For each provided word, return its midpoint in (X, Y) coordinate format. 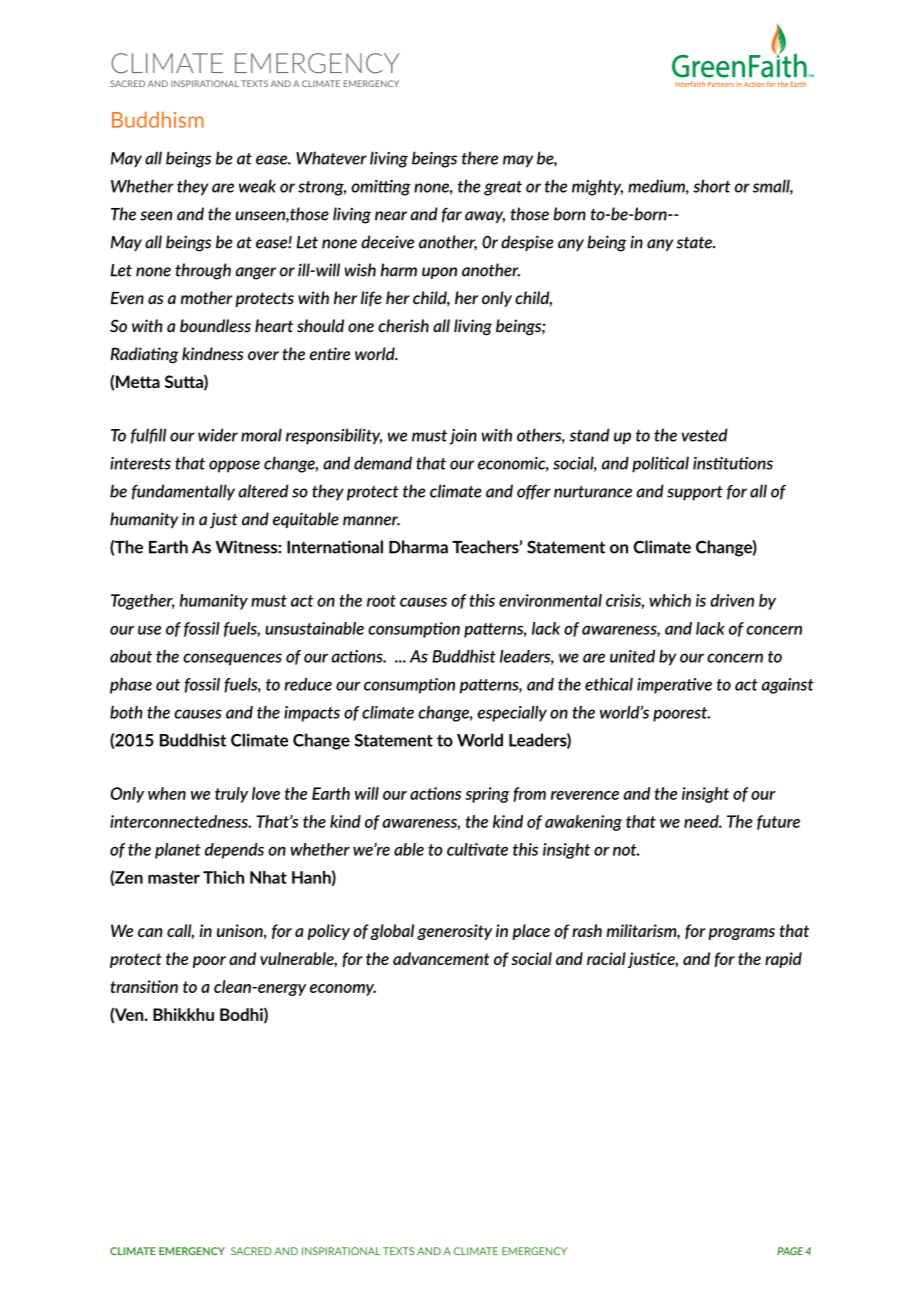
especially (512, 714)
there (480, 158)
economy (343, 990)
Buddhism (158, 119)
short (712, 186)
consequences (232, 659)
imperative (674, 686)
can (150, 932)
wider (218, 435)
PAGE (790, 1251)
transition (144, 986)
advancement (441, 958)
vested (704, 435)
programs (741, 934)
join (463, 437)
